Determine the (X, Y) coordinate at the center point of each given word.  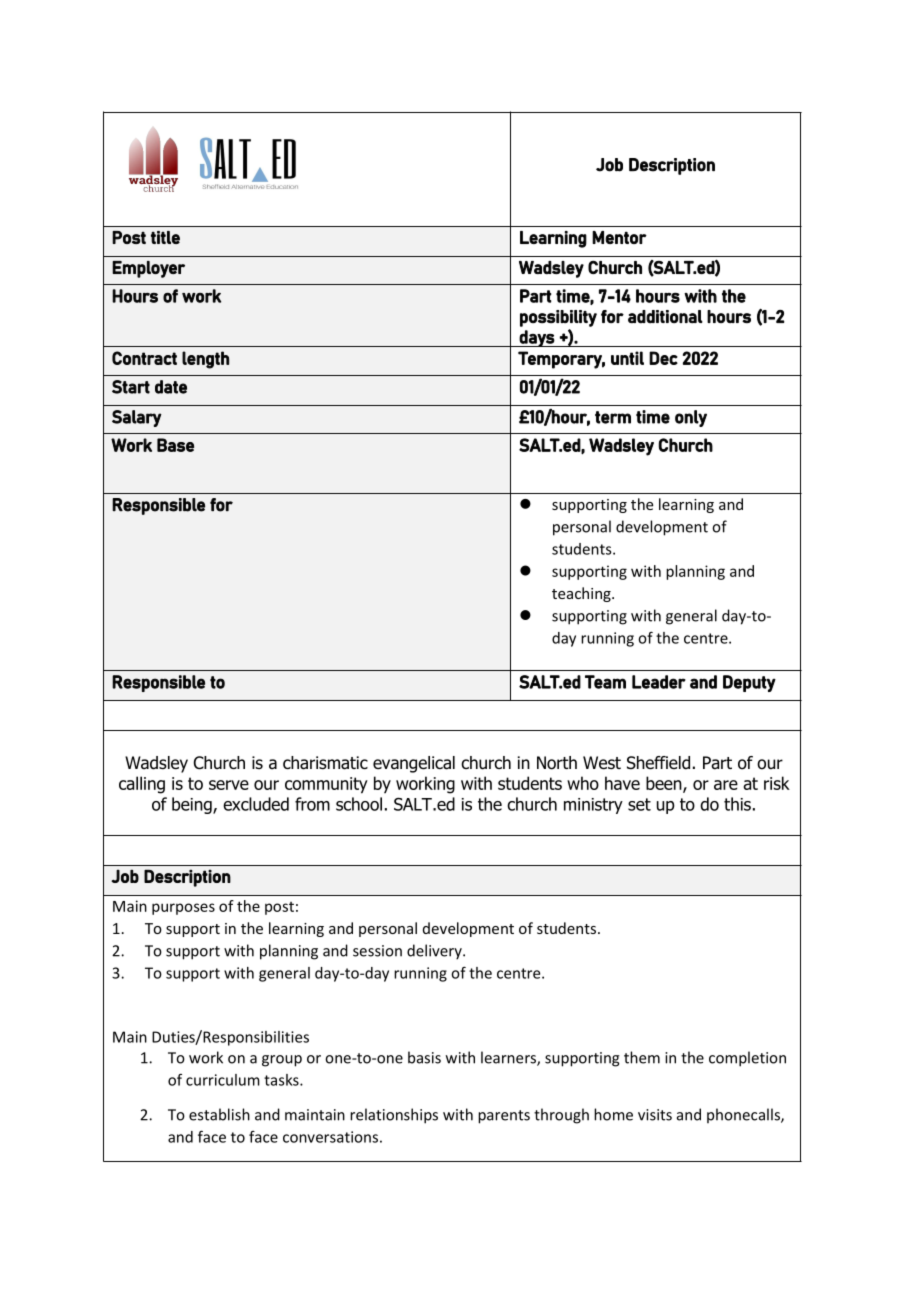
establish (219, 1114)
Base (175, 445)
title (165, 237)
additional (665, 317)
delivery (435, 952)
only (691, 418)
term (613, 417)
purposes (183, 909)
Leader (659, 682)
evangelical (414, 764)
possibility (558, 318)
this (737, 804)
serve (229, 785)
